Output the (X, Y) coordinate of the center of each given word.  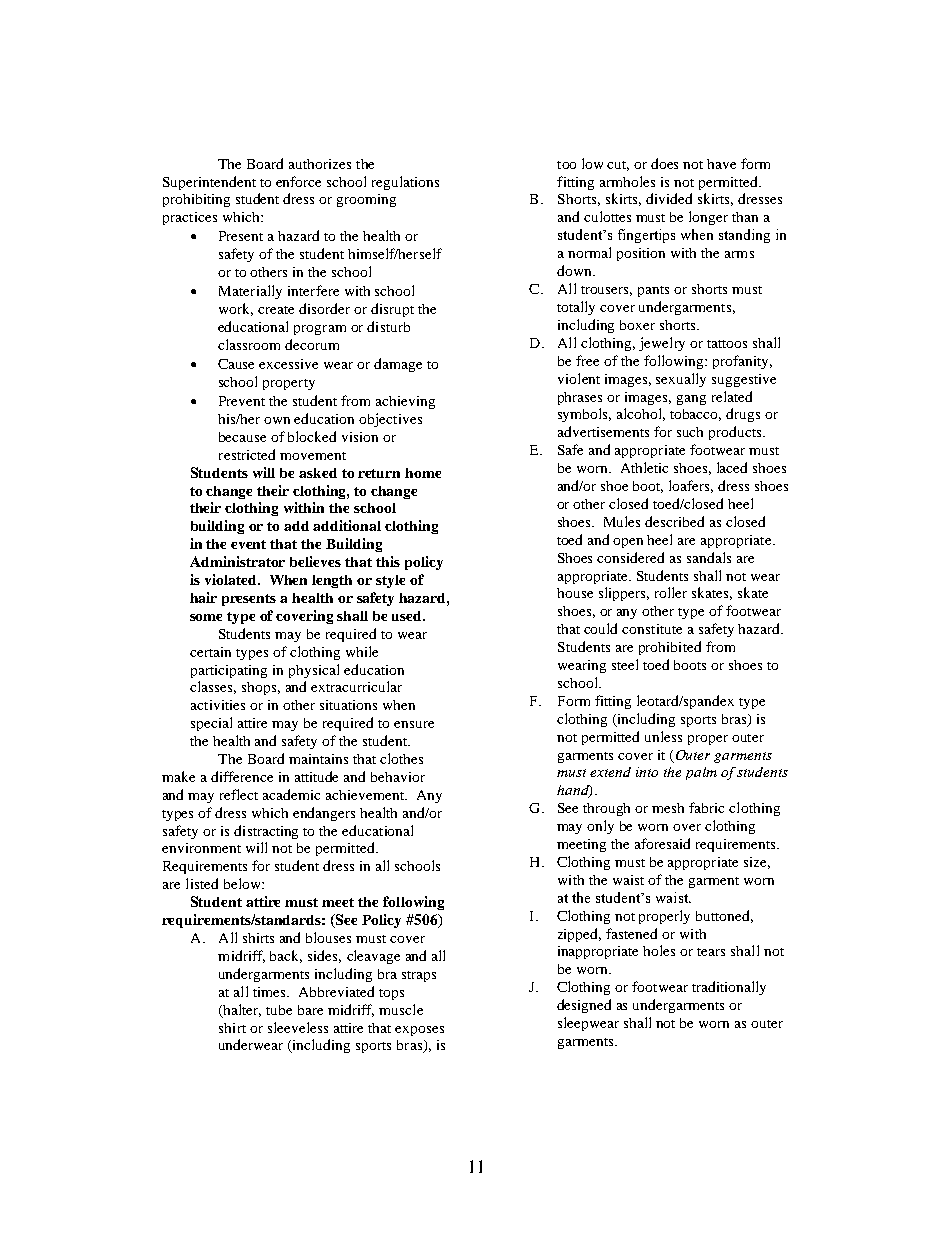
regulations (405, 183)
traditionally (729, 988)
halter (241, 1010)
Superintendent (209, 183)
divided (669, 198)
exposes (419, 1031)
